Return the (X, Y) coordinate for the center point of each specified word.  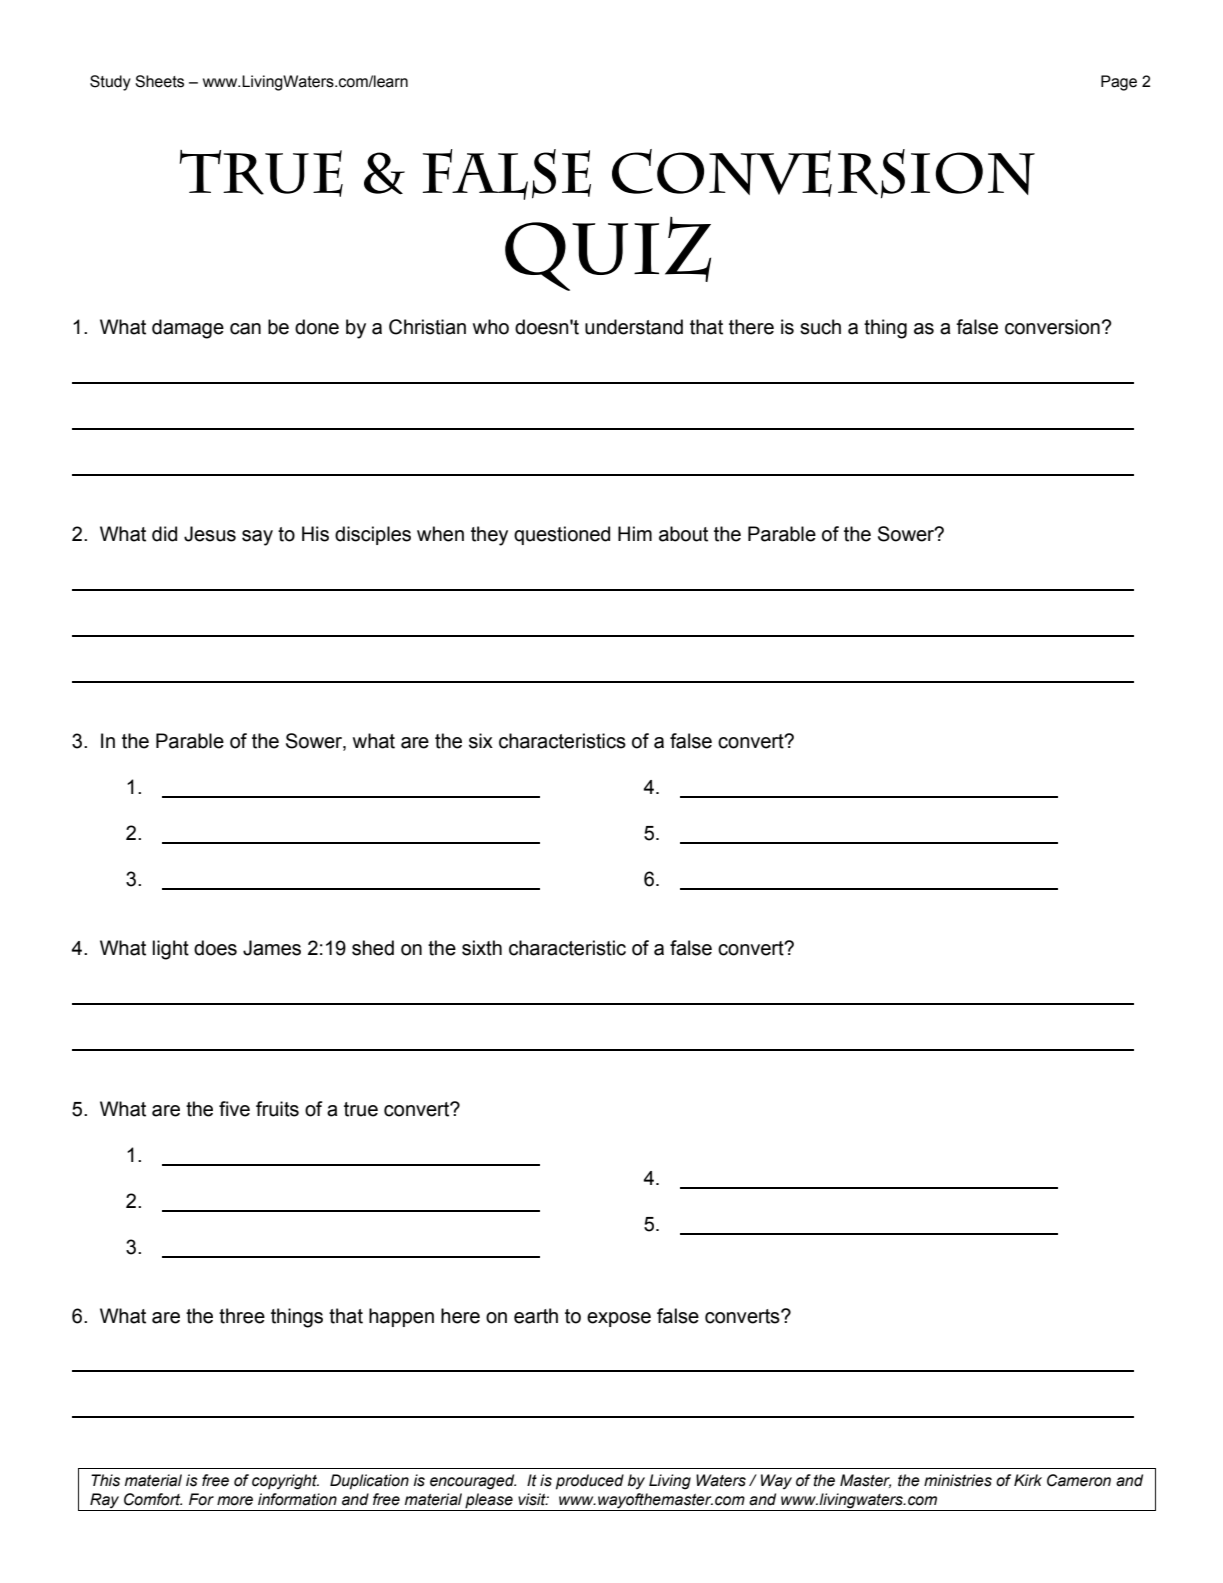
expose (619, 1319)
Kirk (1028, 1480)
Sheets (159, 81)
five (234, 1109)
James (272, 948)
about (683, 534)
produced (590, 1482)
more (235, 1501)
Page (1119, 83)
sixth (482, 948)
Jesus (210, 534)
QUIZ (608, 254)
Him (635, 533)
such (820, 327)
